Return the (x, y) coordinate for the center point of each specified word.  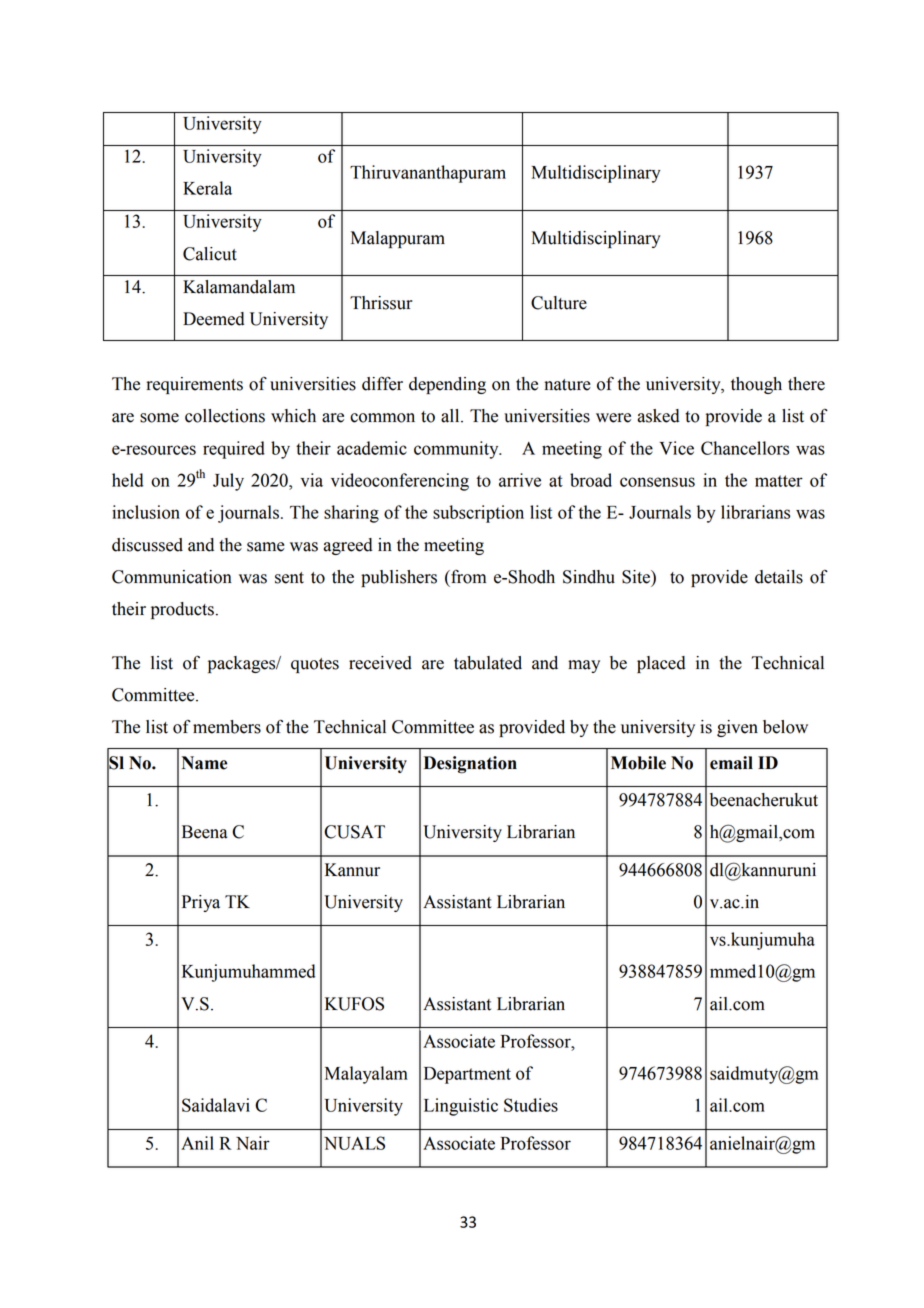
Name (204, 763)
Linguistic (461, 1107)
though (756, 385)
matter (779, 481)
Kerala (207, 188)
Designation (470, 765)
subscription (478, 514)
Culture (559, 303)
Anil (197, 1143)
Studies (531, 1105)
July (228, 482)
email (731, 763)
